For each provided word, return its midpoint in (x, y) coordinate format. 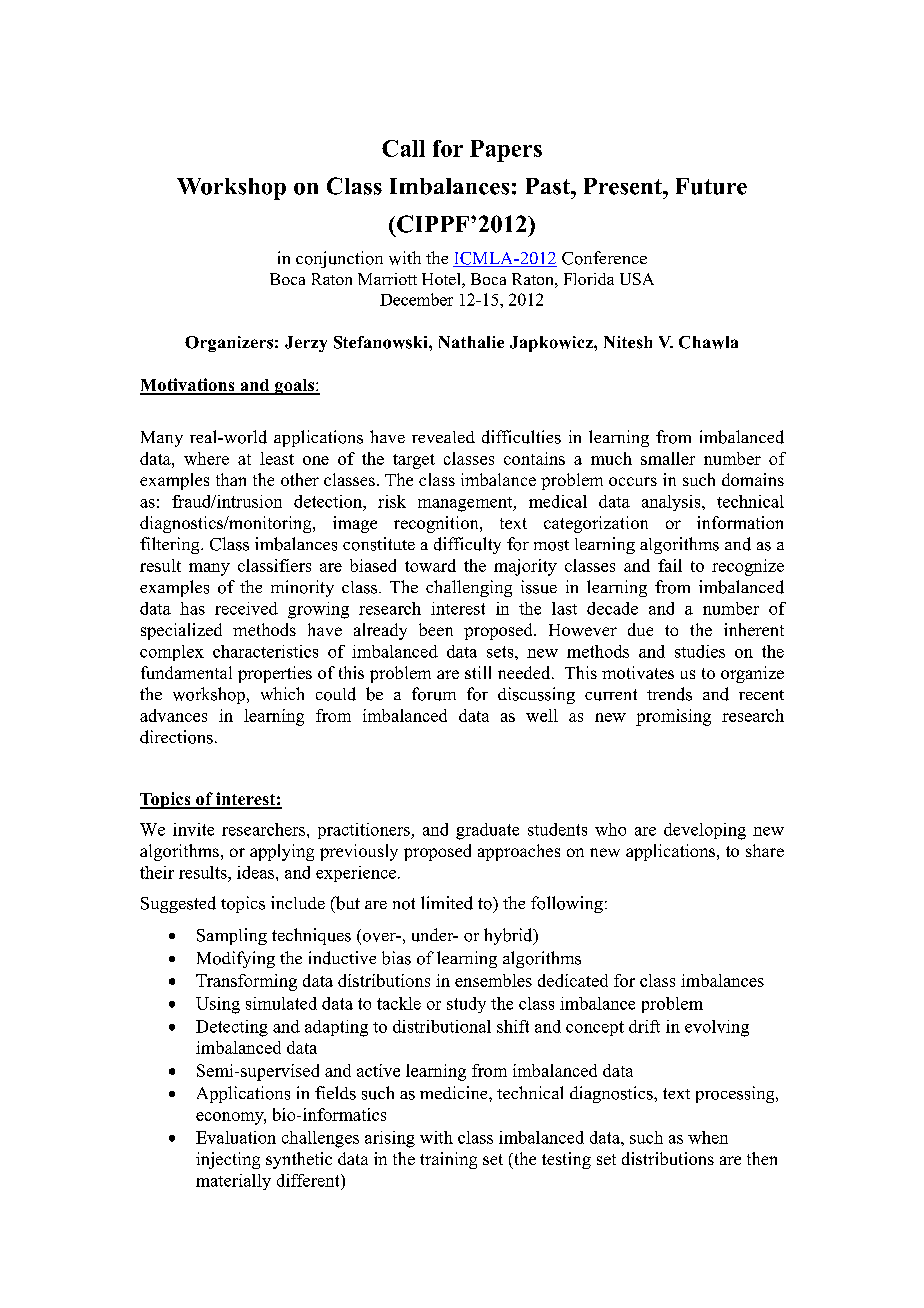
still (478, 672)
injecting (228, 1160)
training (448, 1160)
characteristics (265, 651)
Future (711, 186)
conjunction (339, 259)
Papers (506, 151)
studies (700, 651)
